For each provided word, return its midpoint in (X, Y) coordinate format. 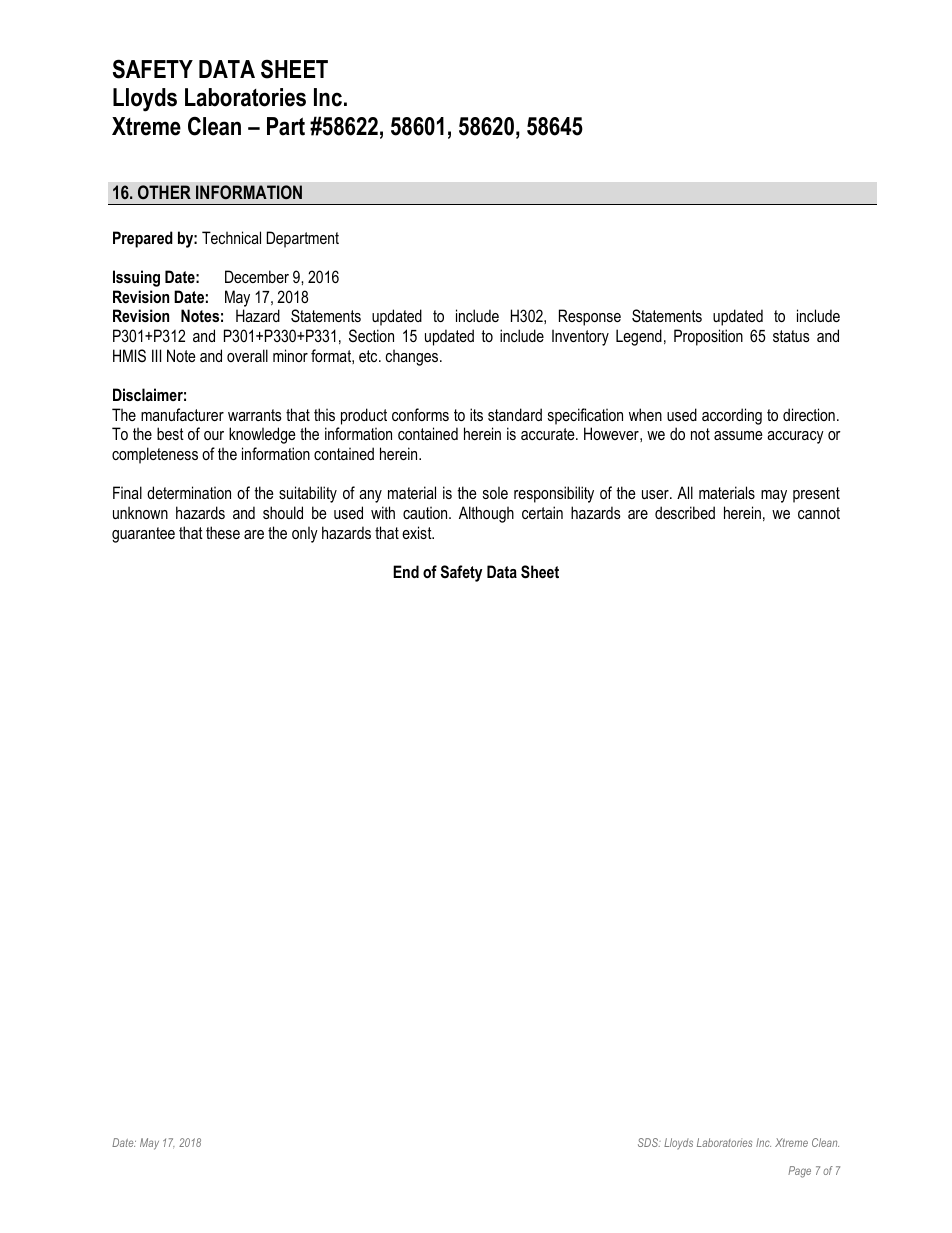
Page (799, 1172)
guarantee (143, 535)
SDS (649, 1142)
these (223, 532)
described (685, 512)
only (305, 534)
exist (418, 532)
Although (486, 514)
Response (590, 317)
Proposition (708, 337)
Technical (231, 237)
